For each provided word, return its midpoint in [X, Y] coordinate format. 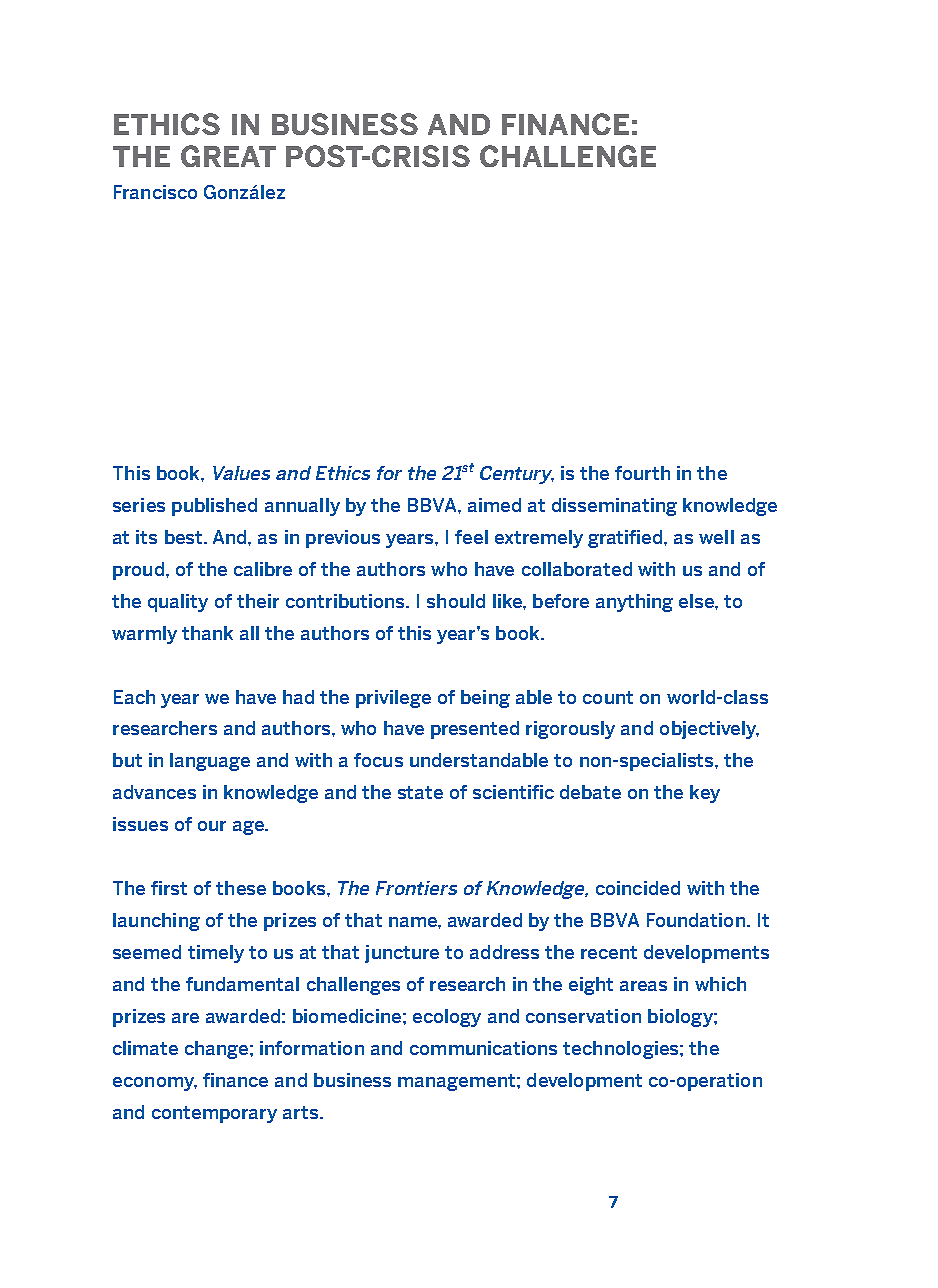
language [210, 762]
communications [483, 1048]
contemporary [214, 1114]
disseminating [614, 507]
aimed [494, 505]
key [705, 794]
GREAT [228, 156]
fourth [642, 473]
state [420, 792]
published [214, 507]
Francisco [155, 192]
